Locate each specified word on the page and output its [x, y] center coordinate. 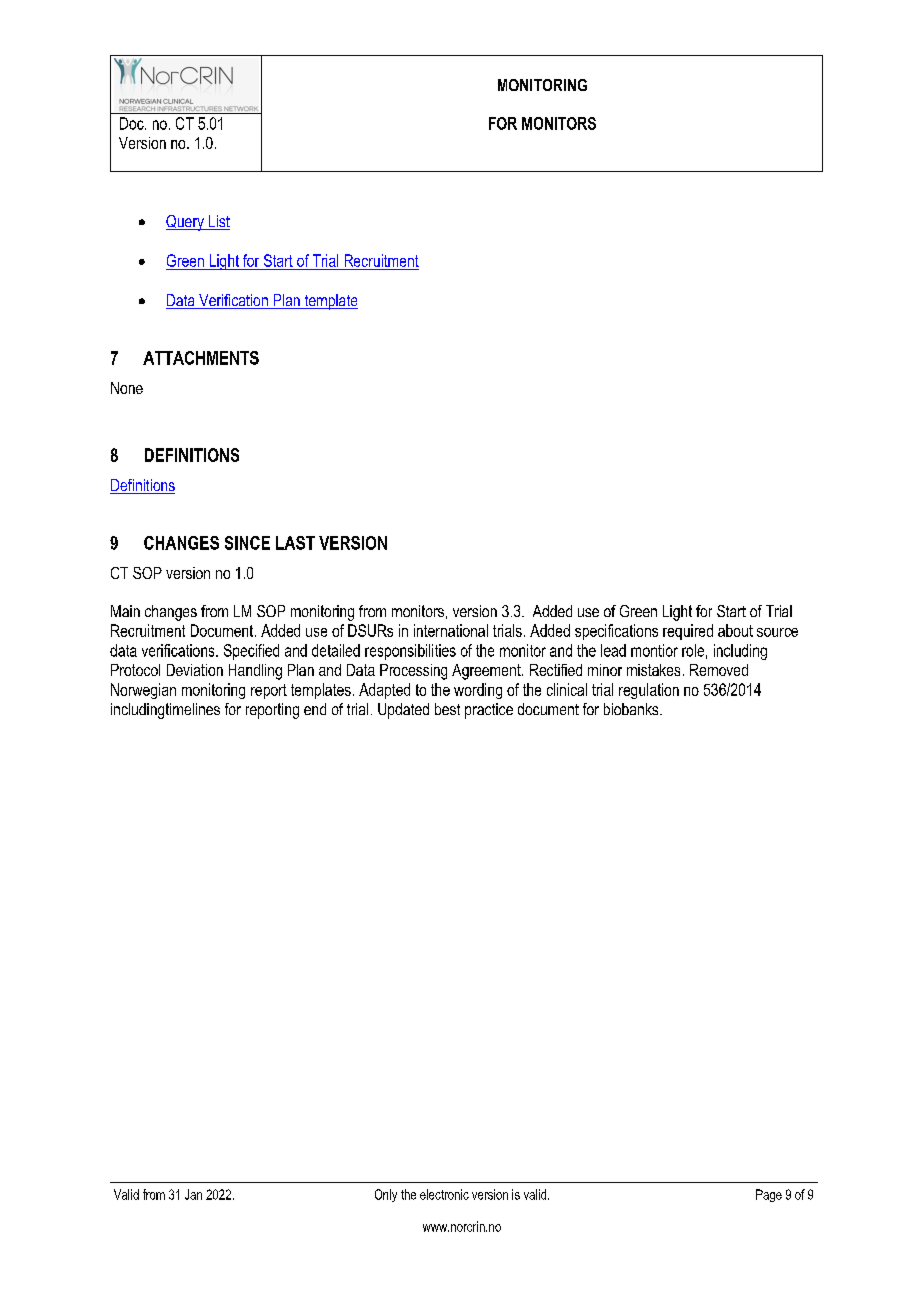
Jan [193, 1194]
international [451, 630]
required [688, 632]
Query [186, 223]
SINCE [247, 543]
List [218, 222]
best [447, 709]
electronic [444, 1194]
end [315, 709]
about [735, 630]
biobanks [632, 709]
